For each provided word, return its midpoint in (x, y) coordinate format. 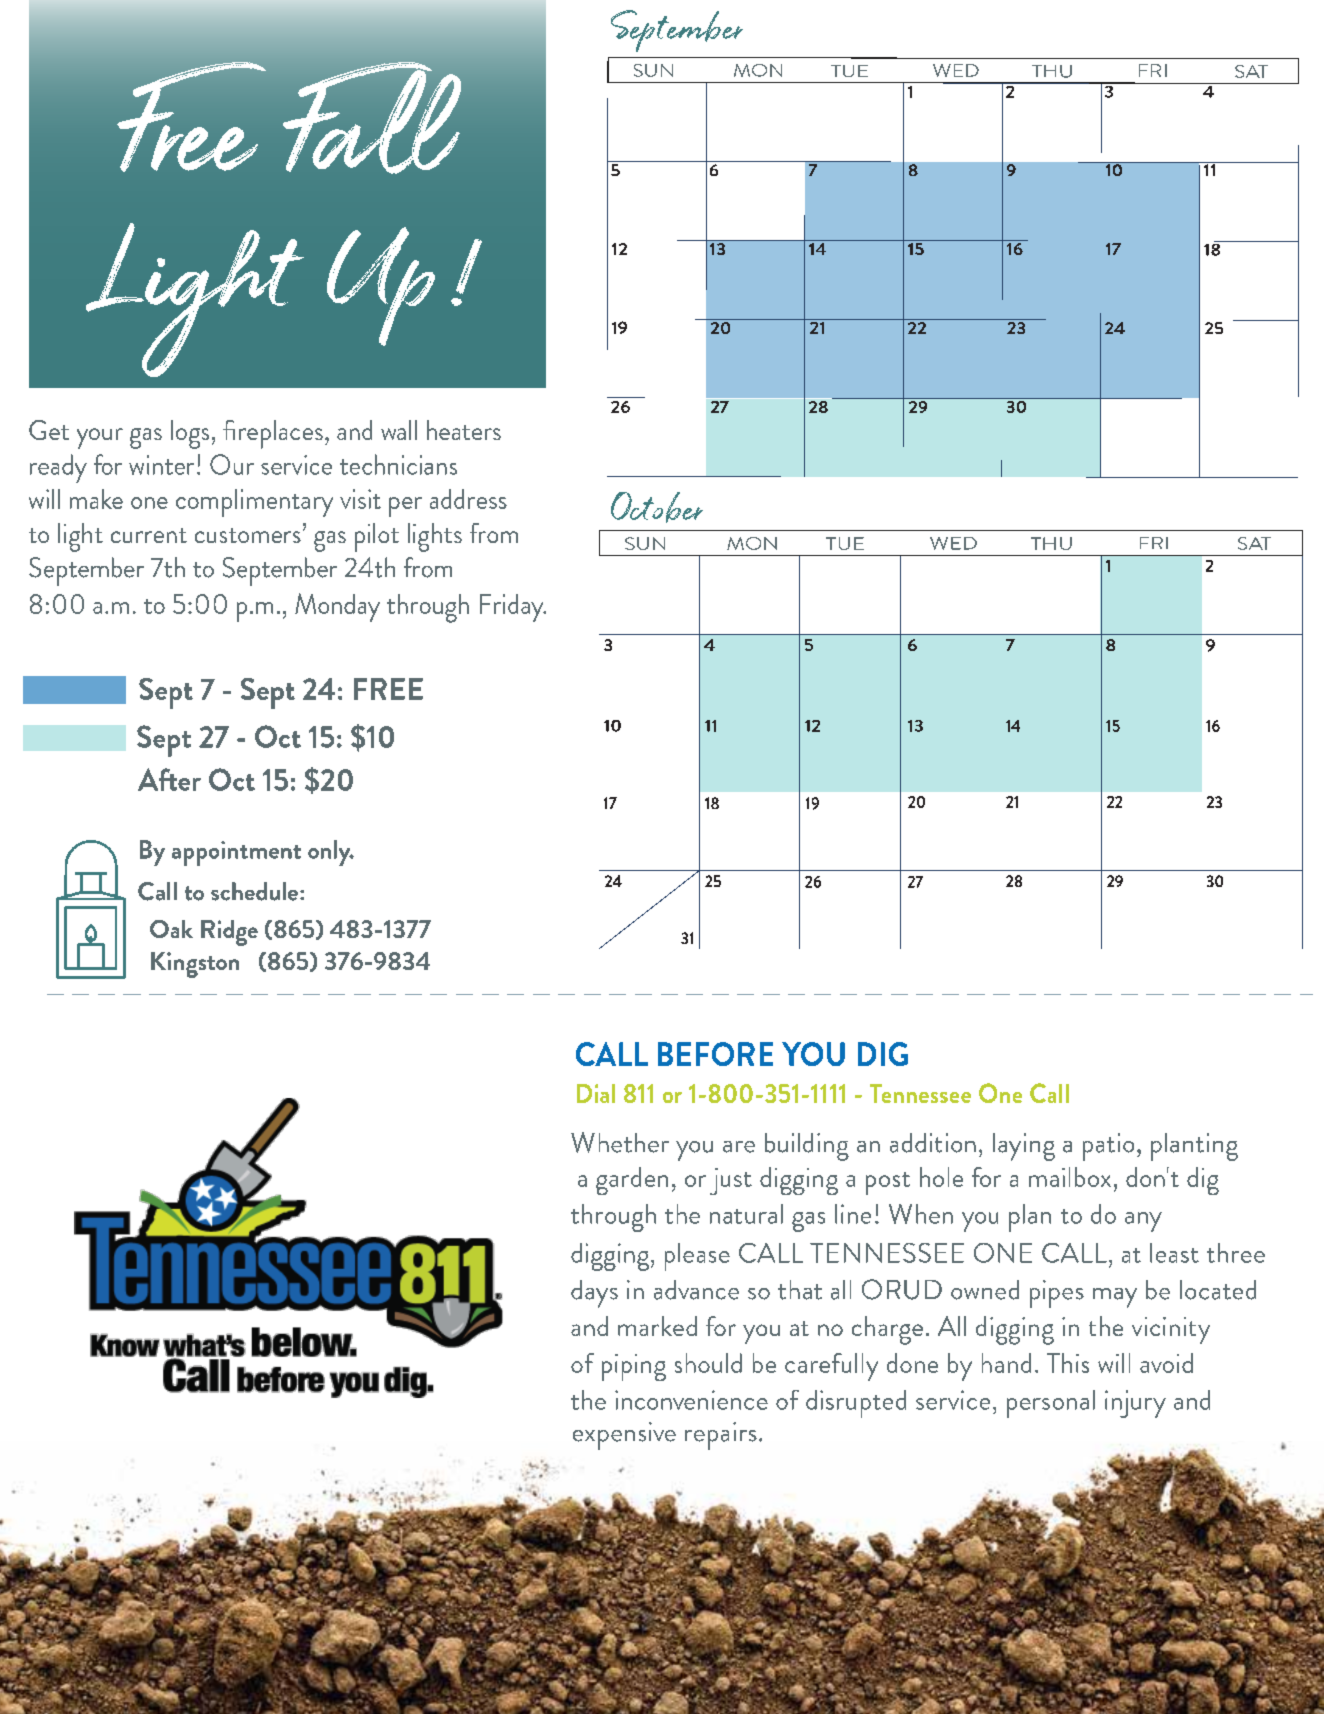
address (468, 499)
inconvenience (691, 1400)
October (657, 507)
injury (1135, 1404)
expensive (624, 1436)
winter (161, 465)
